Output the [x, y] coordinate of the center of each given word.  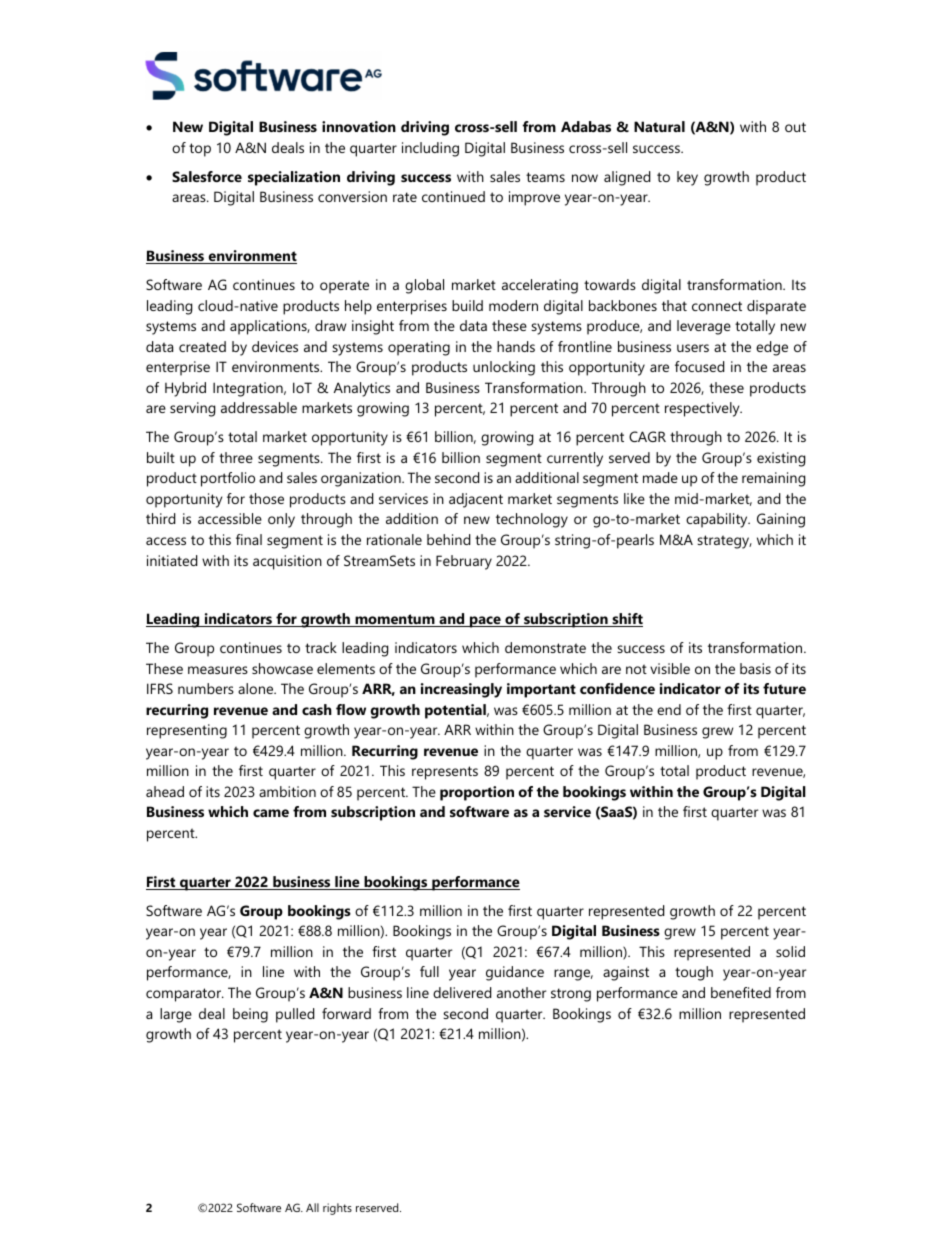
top [200, 150]
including [430, 149]
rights [337, 1209]
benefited [741, 992]
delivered [462, 992]
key [687, 178]
